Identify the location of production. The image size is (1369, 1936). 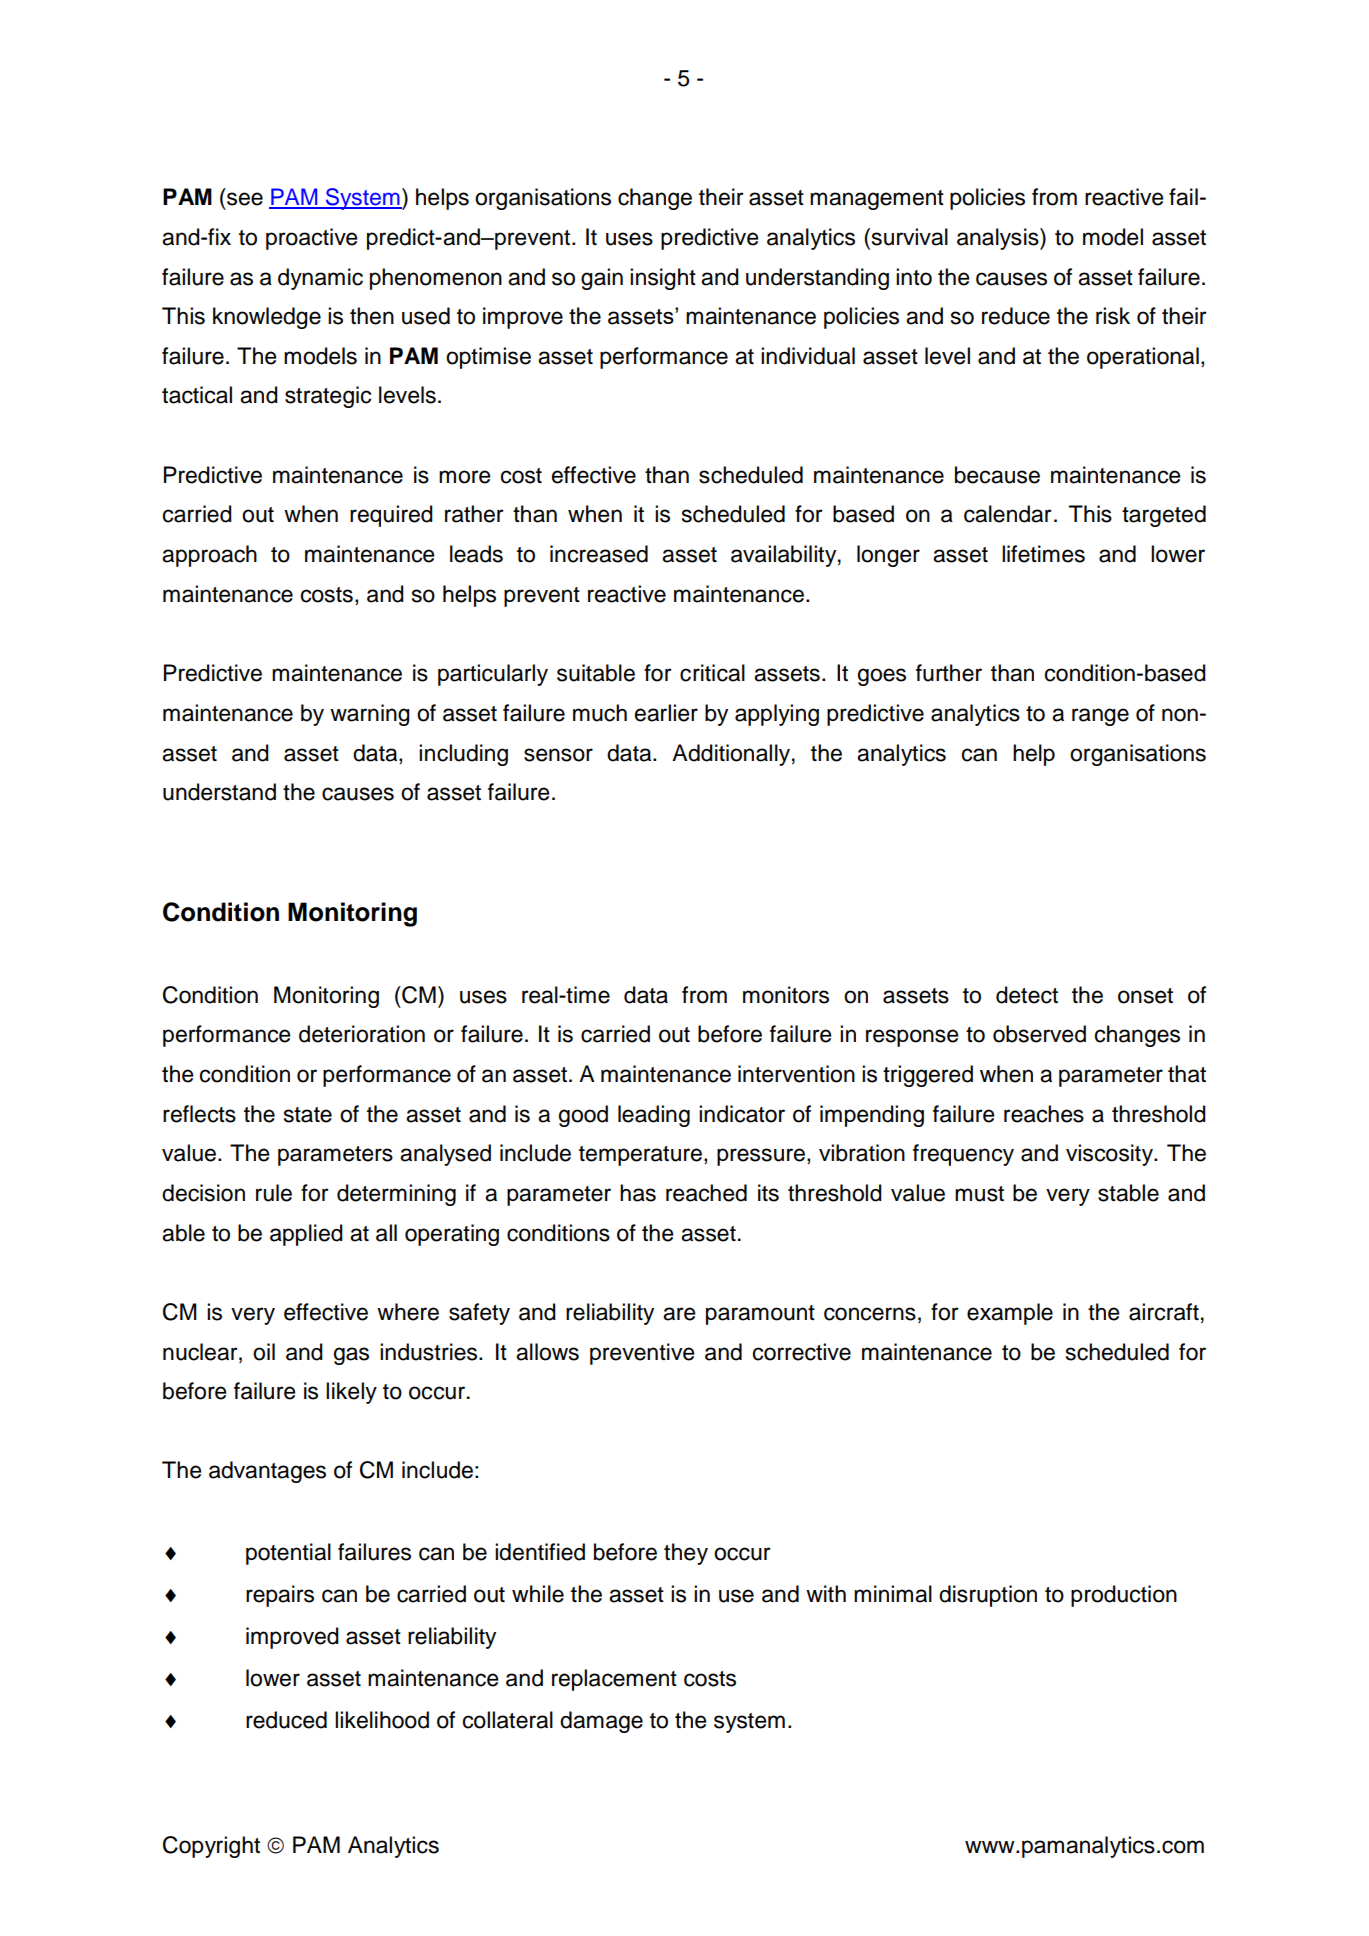
(1124, 1596).
